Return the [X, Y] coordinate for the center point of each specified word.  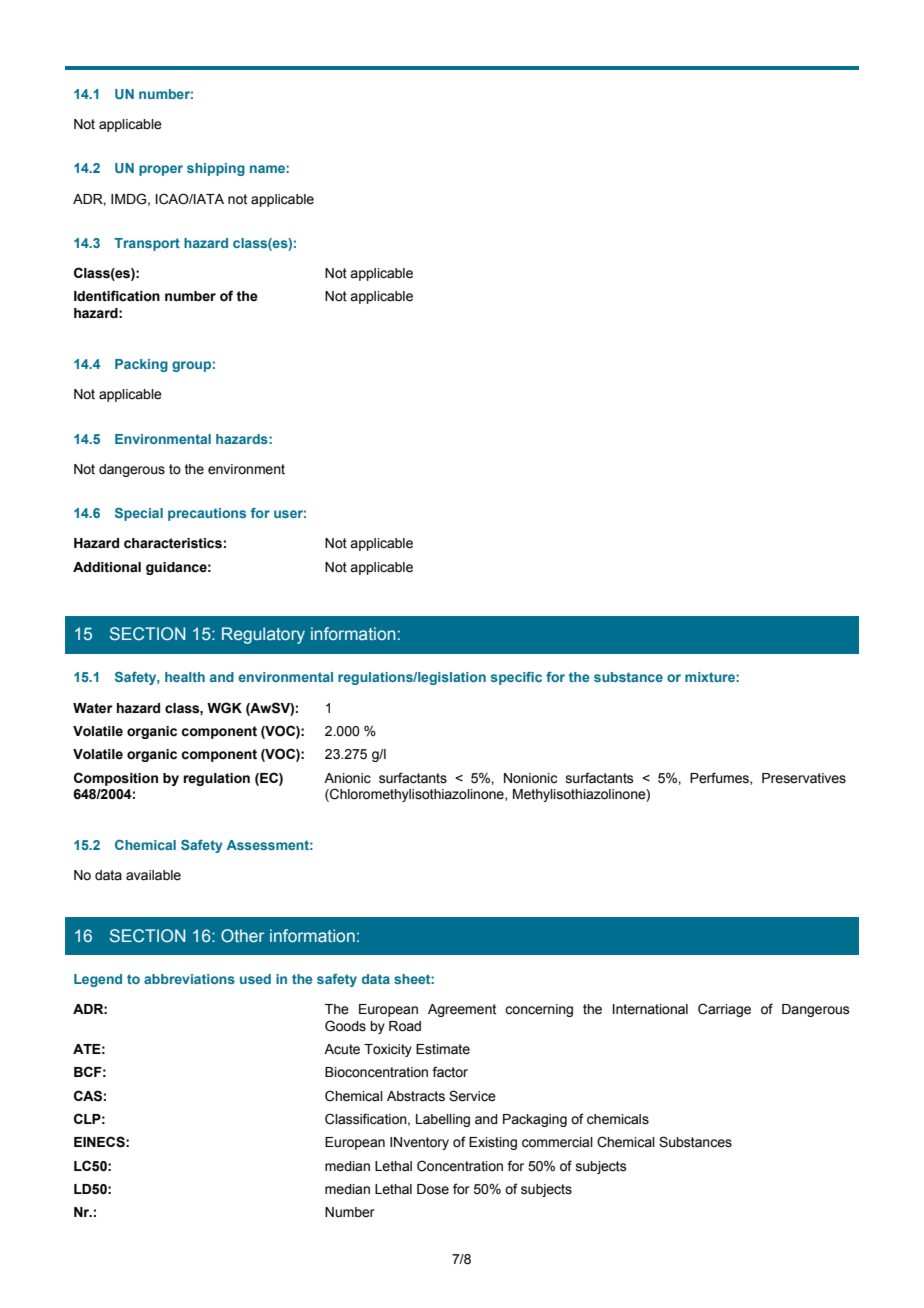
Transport [147, 244]
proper [161, 170]
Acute [342, 1049]
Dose [433, 1189]
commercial [557, 1142]
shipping [216, 169]
